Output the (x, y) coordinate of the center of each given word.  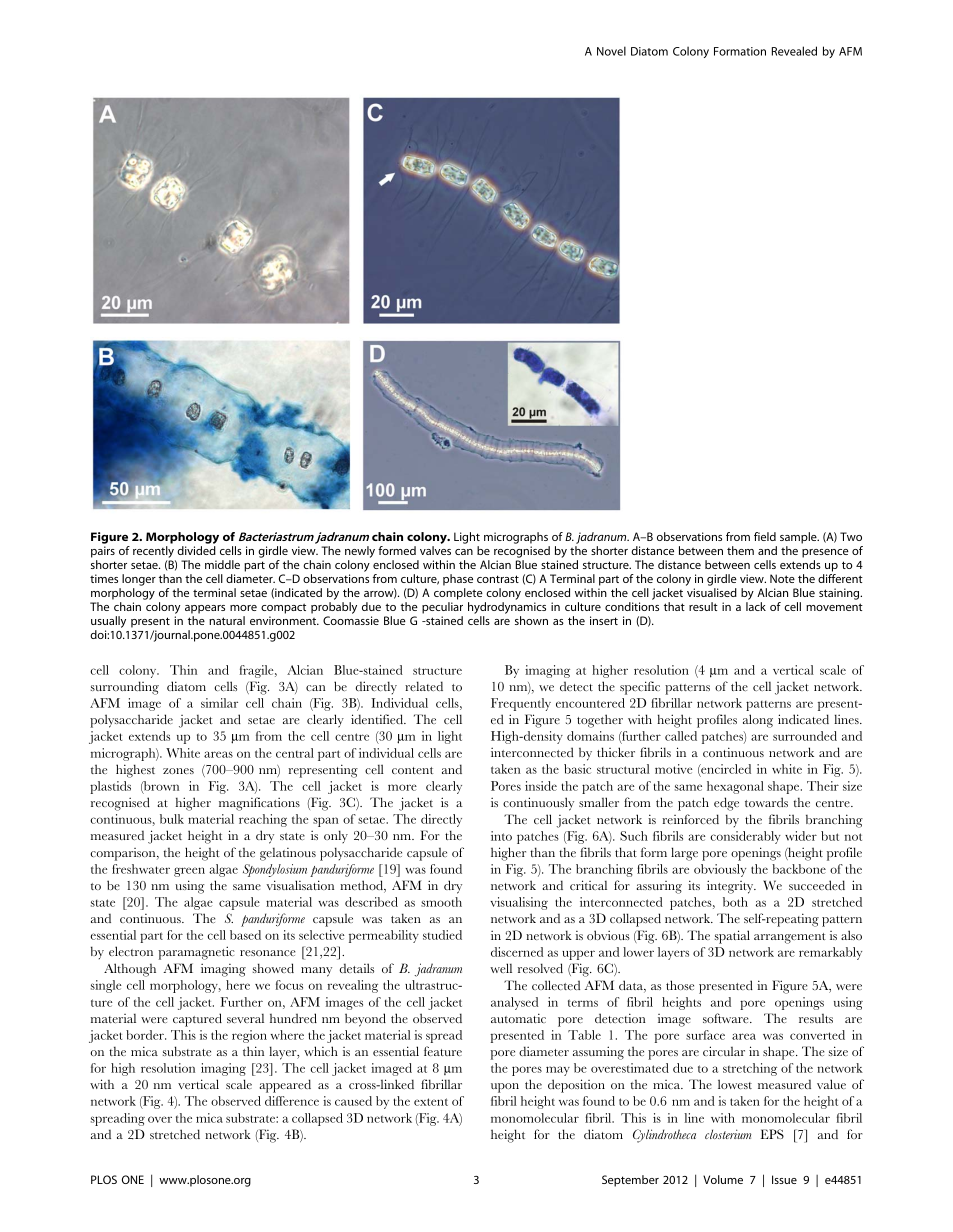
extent (431, 1102)
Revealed (794, 51)
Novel (611, 51)
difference (292, 1101)
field (765, 536)
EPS (772, 1134)
